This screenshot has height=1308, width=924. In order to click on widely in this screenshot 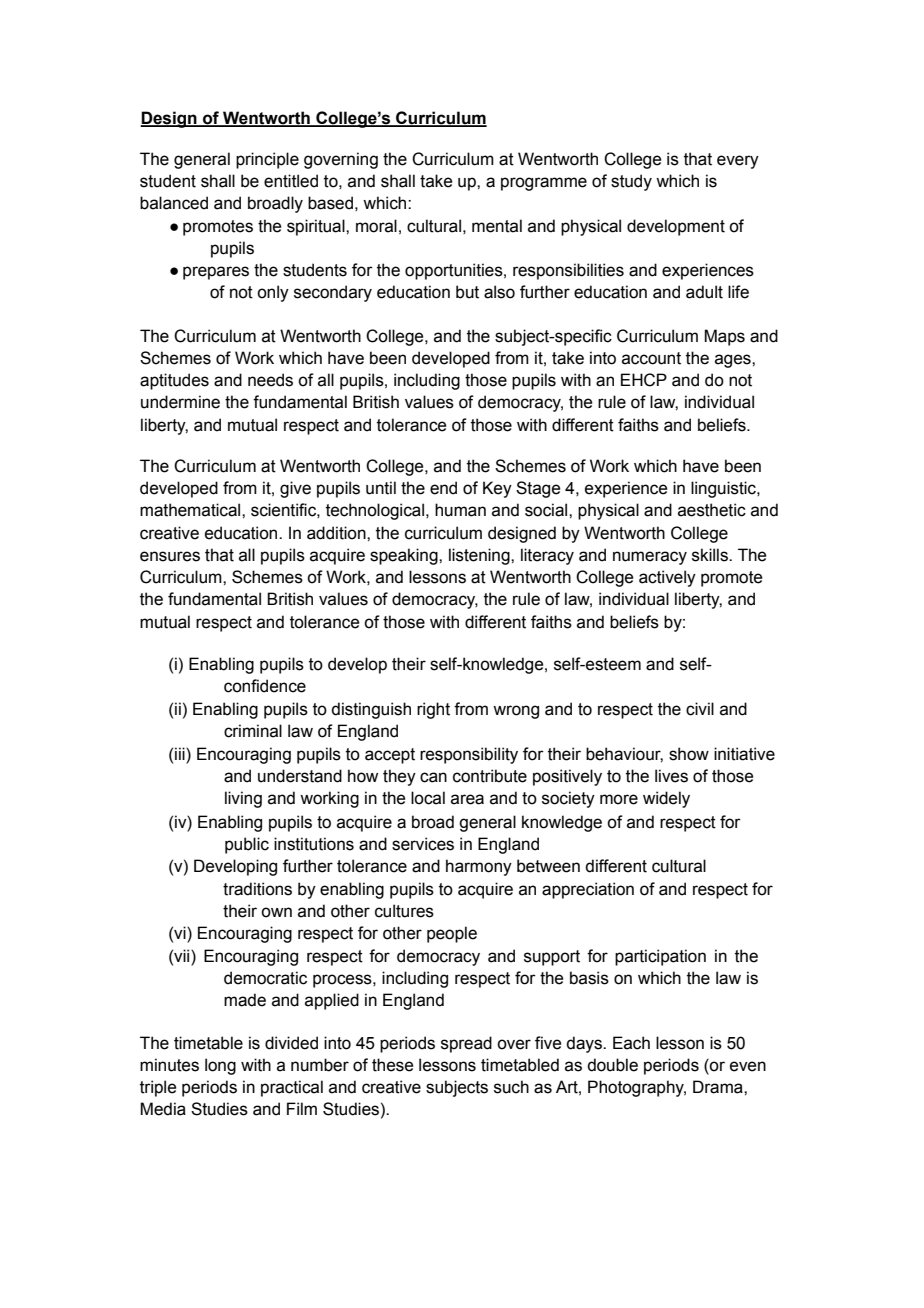, I will do `click(666, 799)`.
